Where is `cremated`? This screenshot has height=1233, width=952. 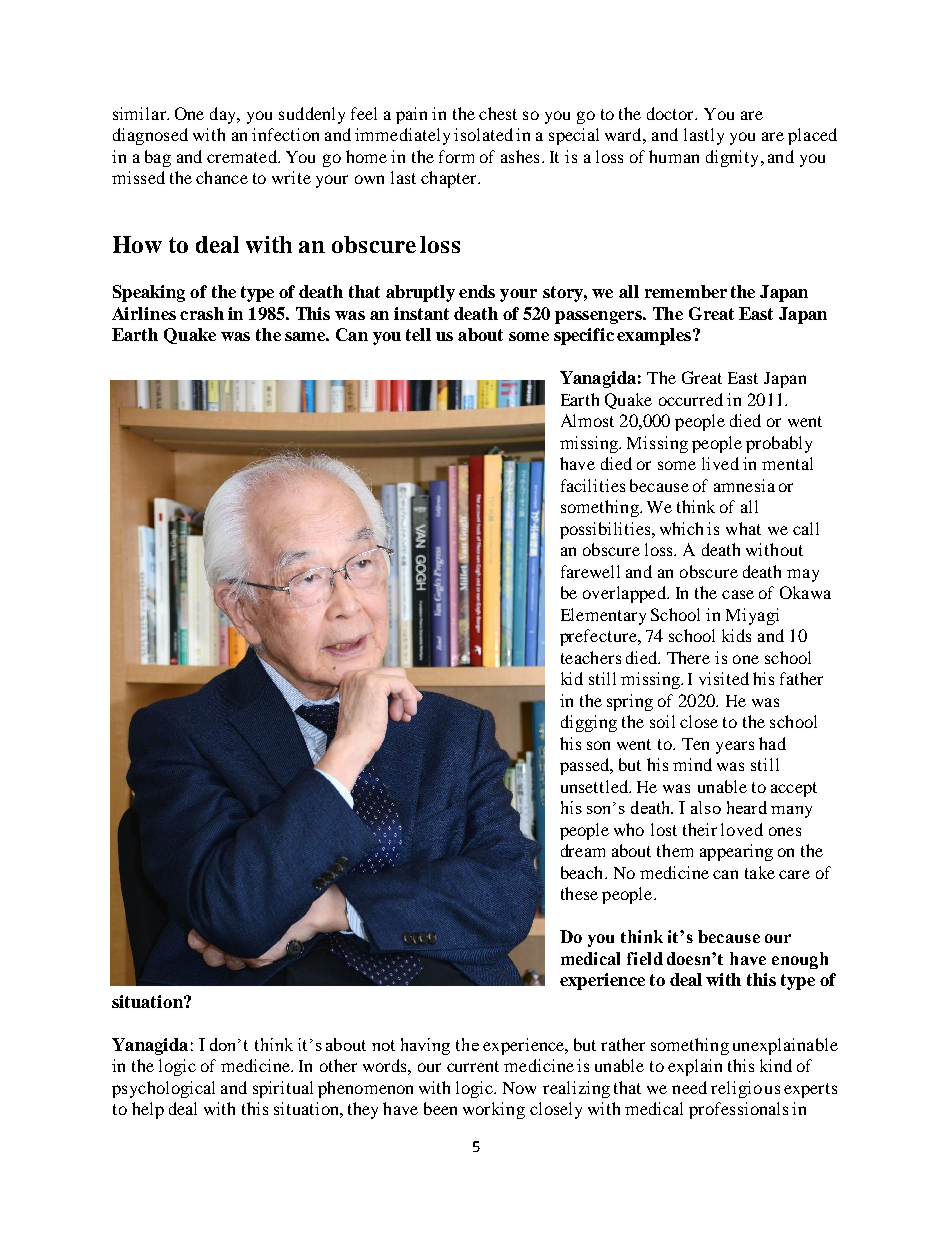
cremated is located at coordinates (243, 156).
